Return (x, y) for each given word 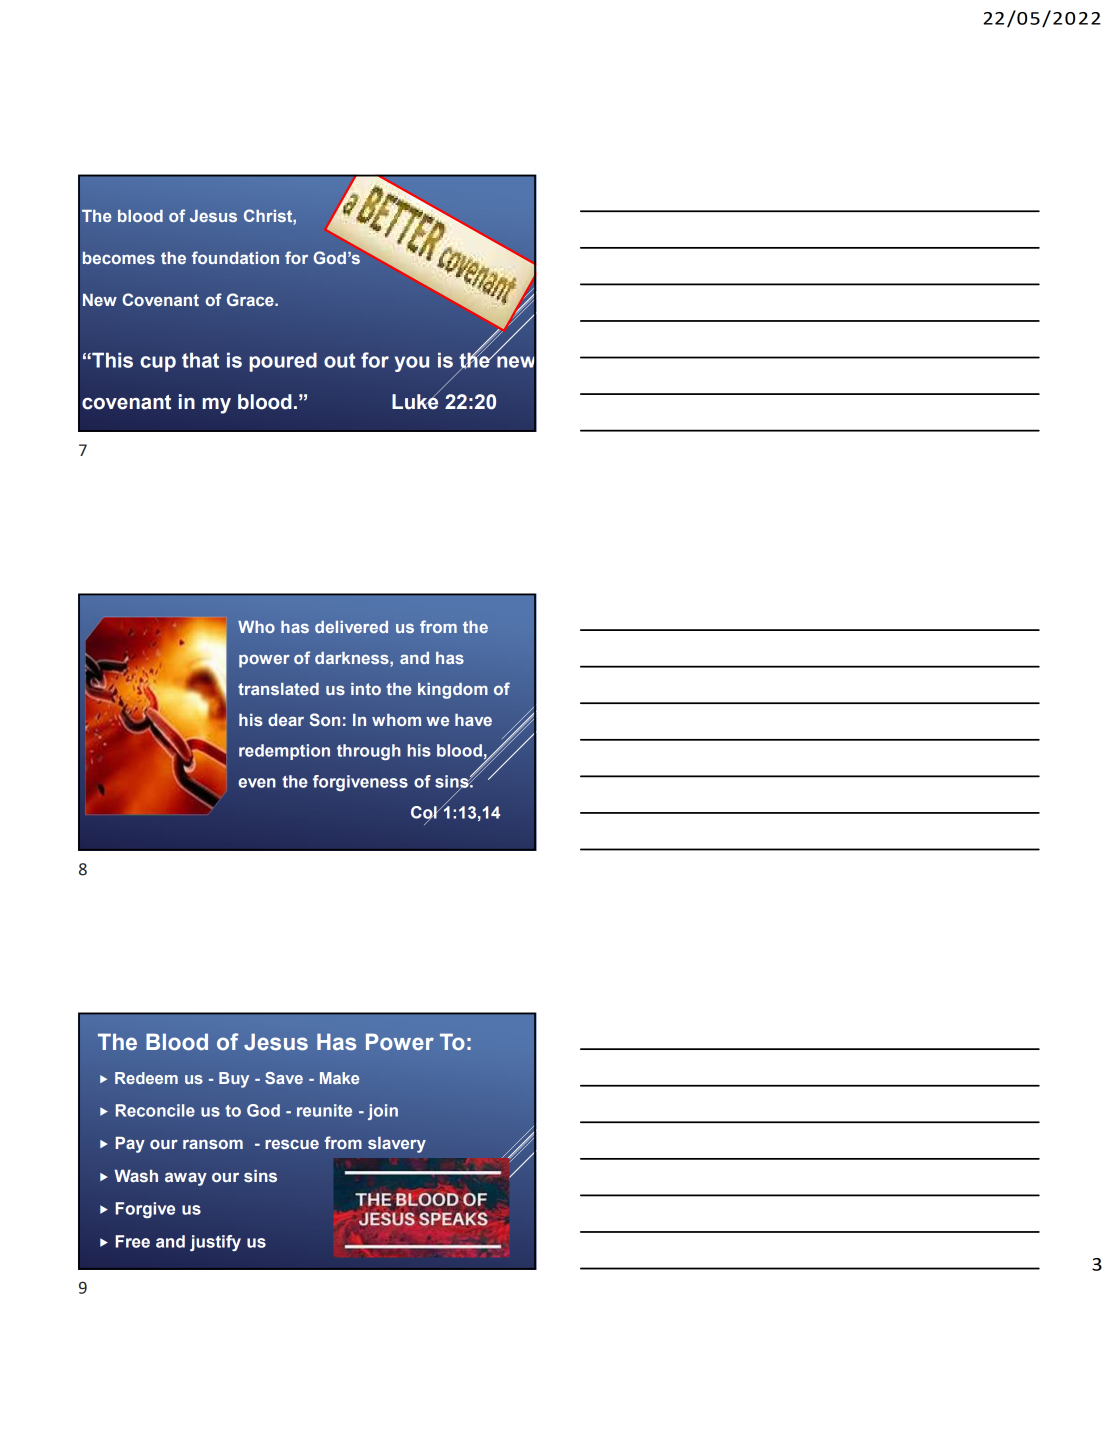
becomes (119, 258)
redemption (284, 752)
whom (396, 720)
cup (158, 364)
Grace (251, 299)
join (383, 1112)
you (412, 364)
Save (284, 1078)
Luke (415, 401)
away (186, 1179)
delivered (351, 627)
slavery (397, 1145)
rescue (292, 1144)
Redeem (146, 1078)
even (257, 783)
